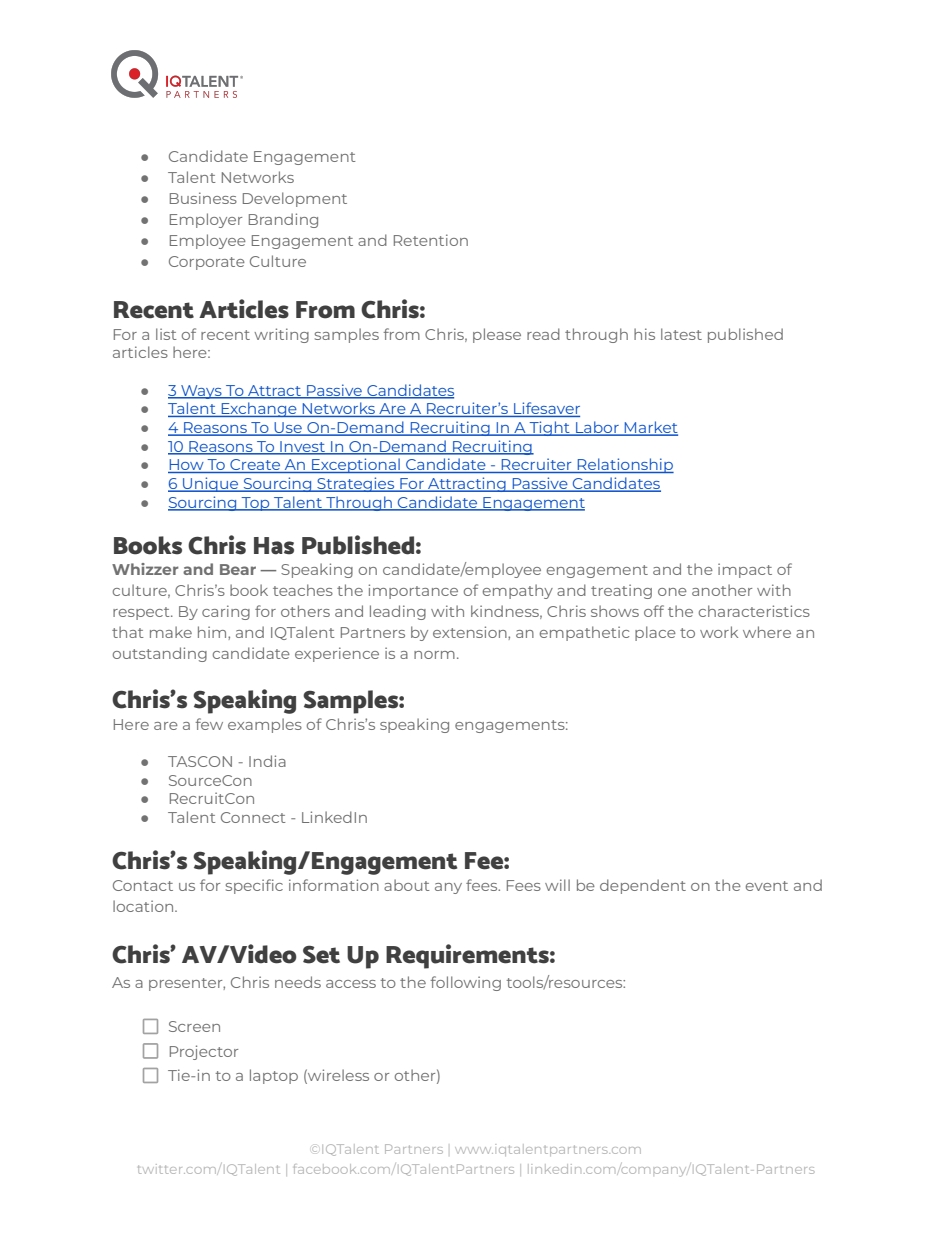 The height and width of the screenshot is (1233, 952). What do you see at coordinates (681, 334) in the screenshot?
I see `latest` at bounding box center [681, 334].
